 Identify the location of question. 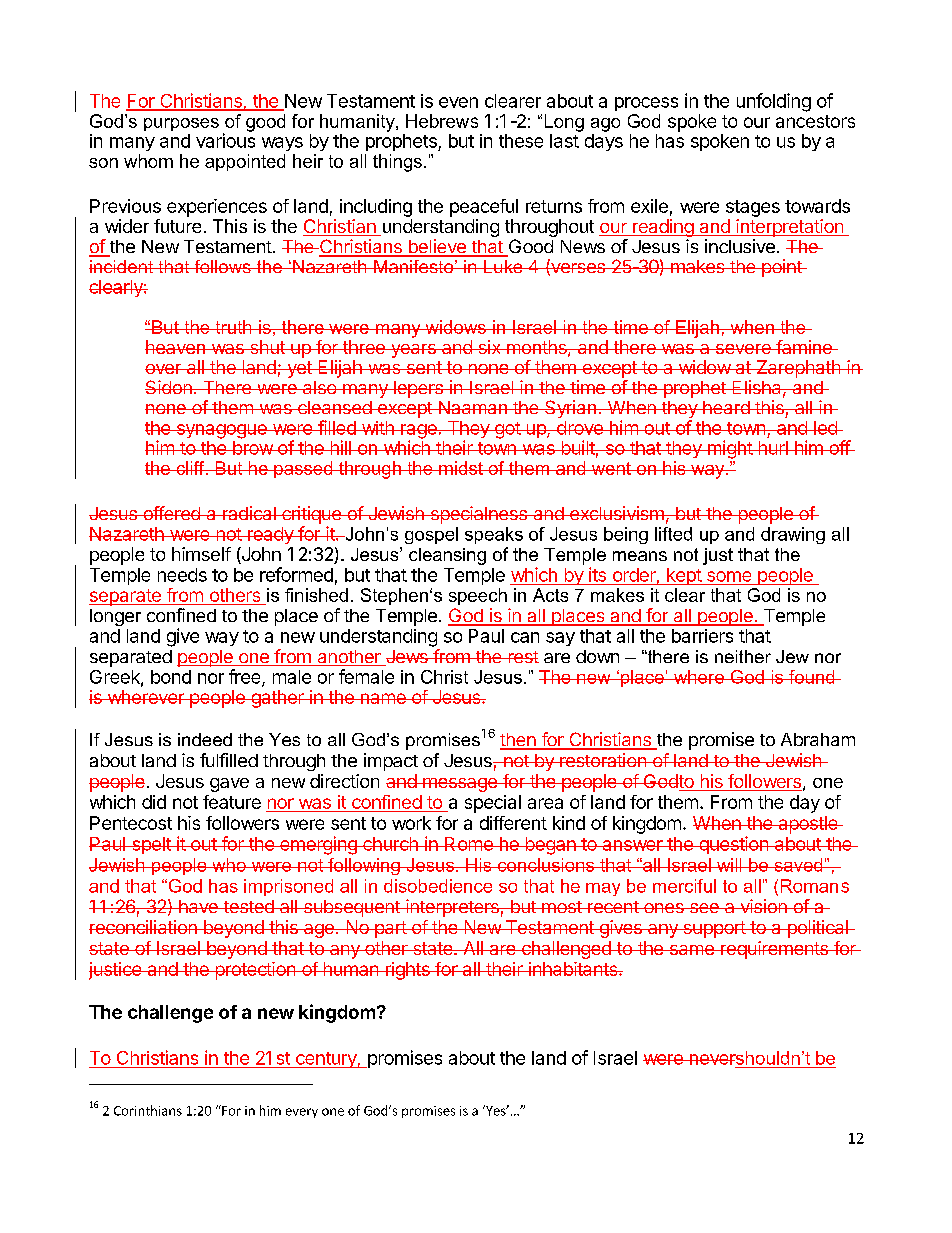
(733, 845).
